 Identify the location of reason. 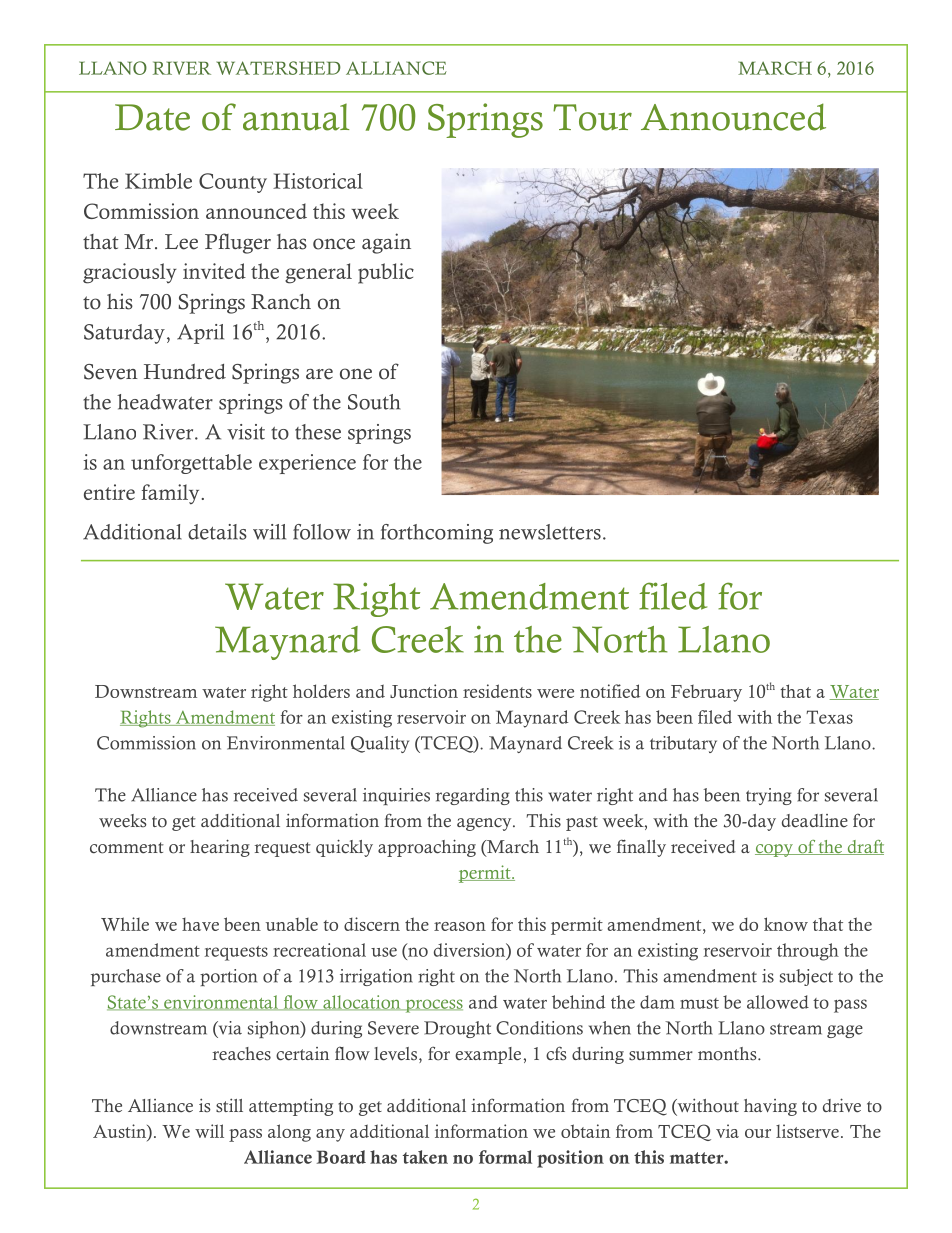
(460, 926).
